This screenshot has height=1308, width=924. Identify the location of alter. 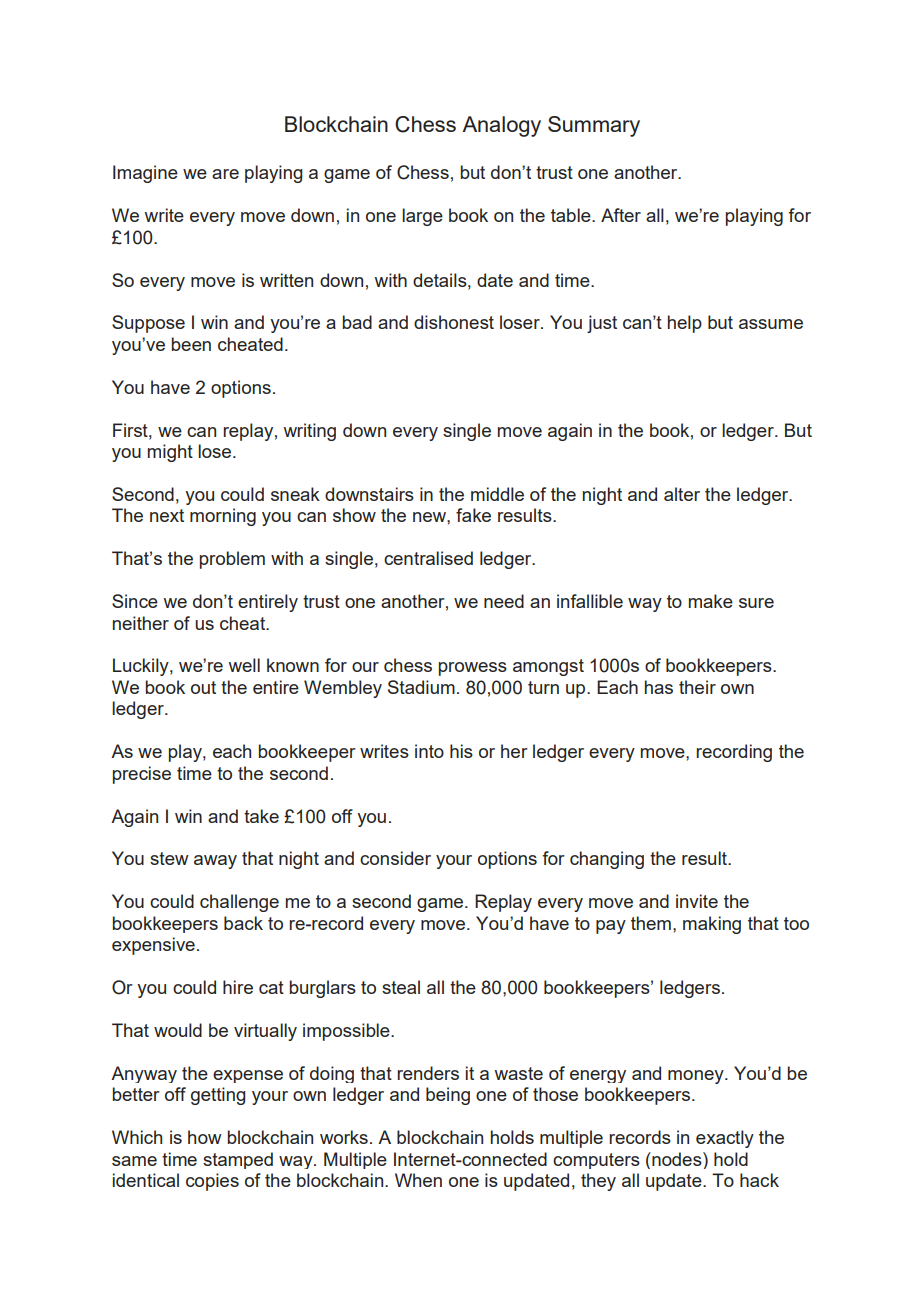
(682, 494).
